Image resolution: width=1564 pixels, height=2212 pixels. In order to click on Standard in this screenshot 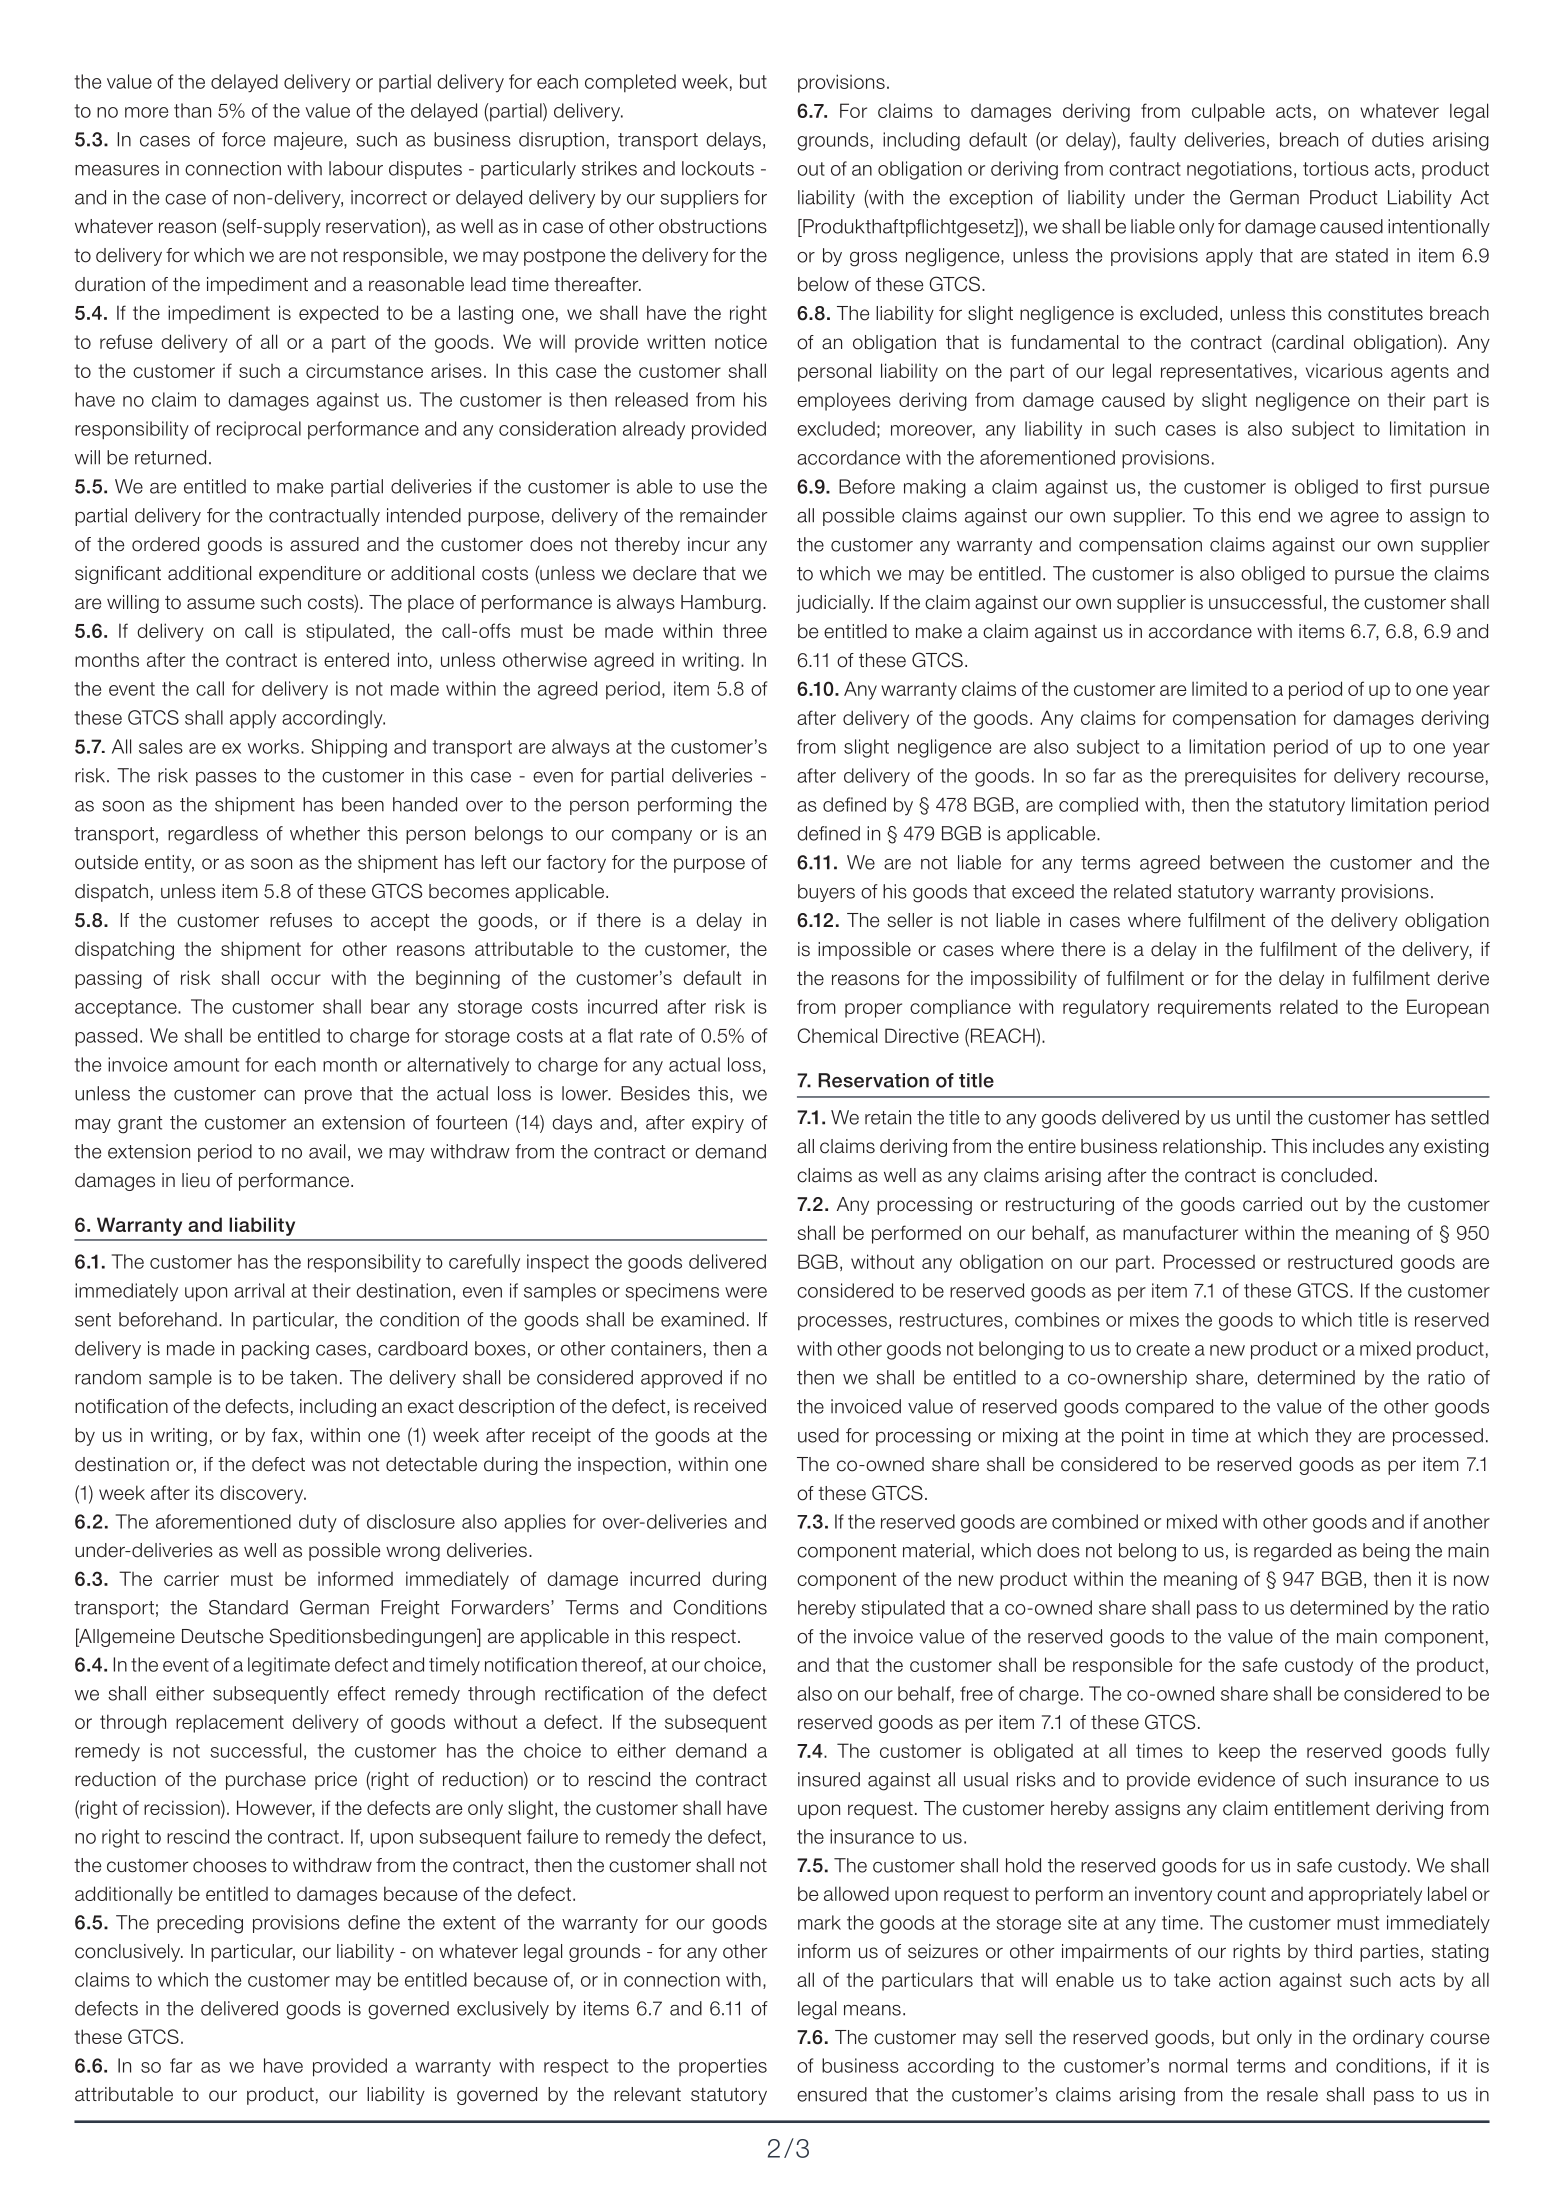, I will do `click(248, 1607)`.
